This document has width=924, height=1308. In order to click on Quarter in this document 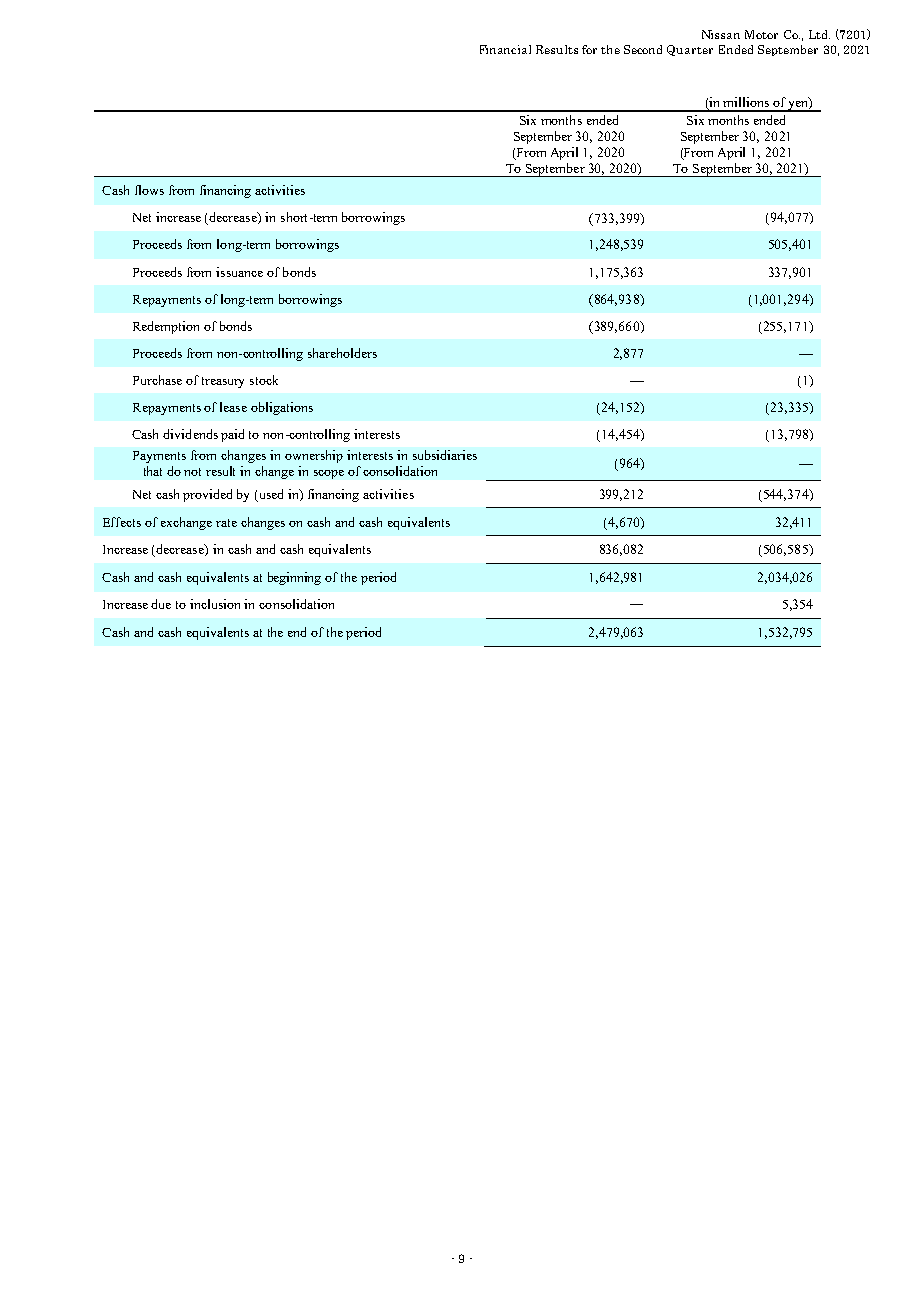, I will do `click(690, 50)`.
